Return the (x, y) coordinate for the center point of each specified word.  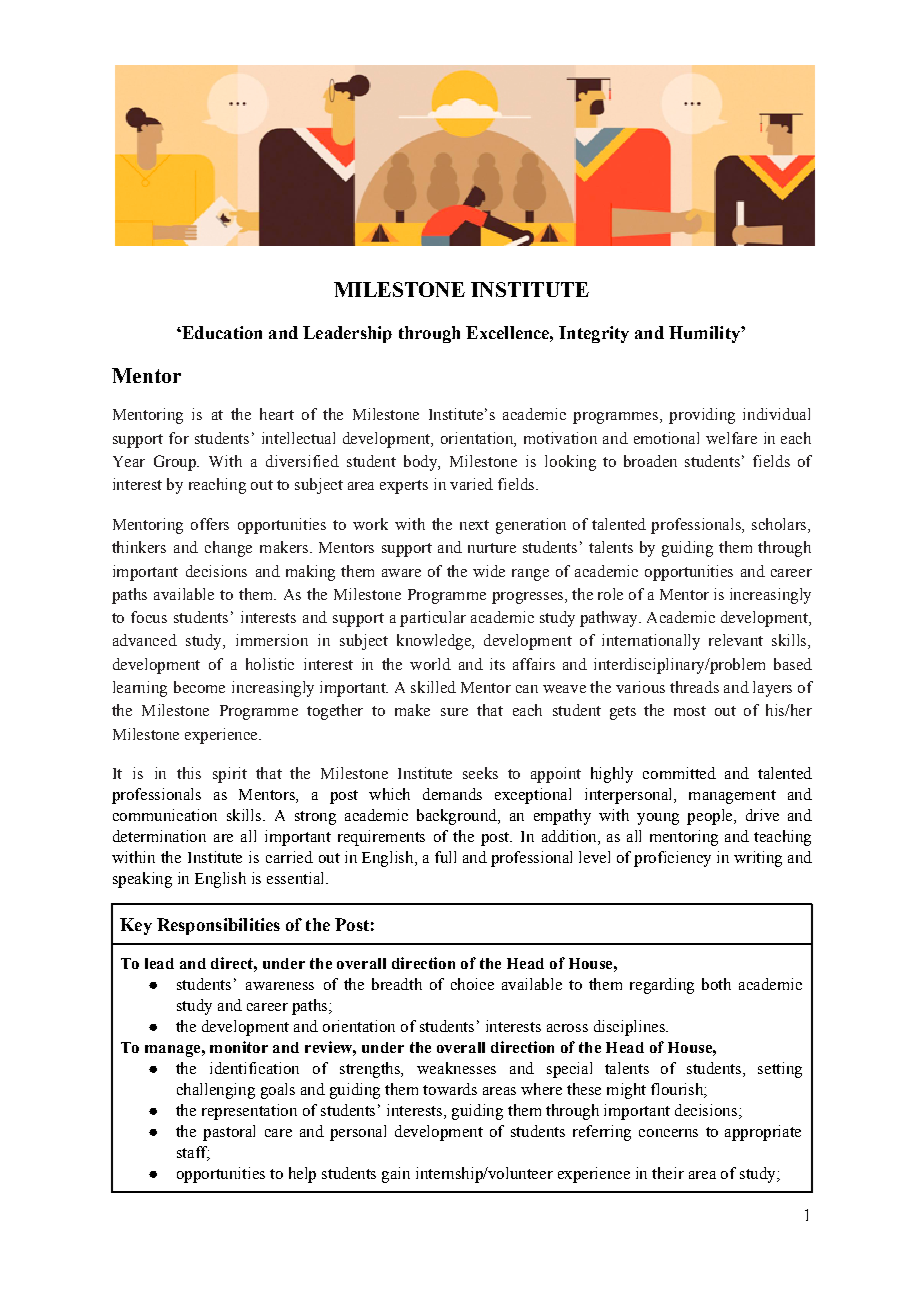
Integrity (594, 334)
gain (396, 1175)
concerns (668, 1133)
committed (679, 773)
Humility (705, 334)
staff (193, 1153)
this (189, 773)
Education (221, 332)
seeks (480, 773)
